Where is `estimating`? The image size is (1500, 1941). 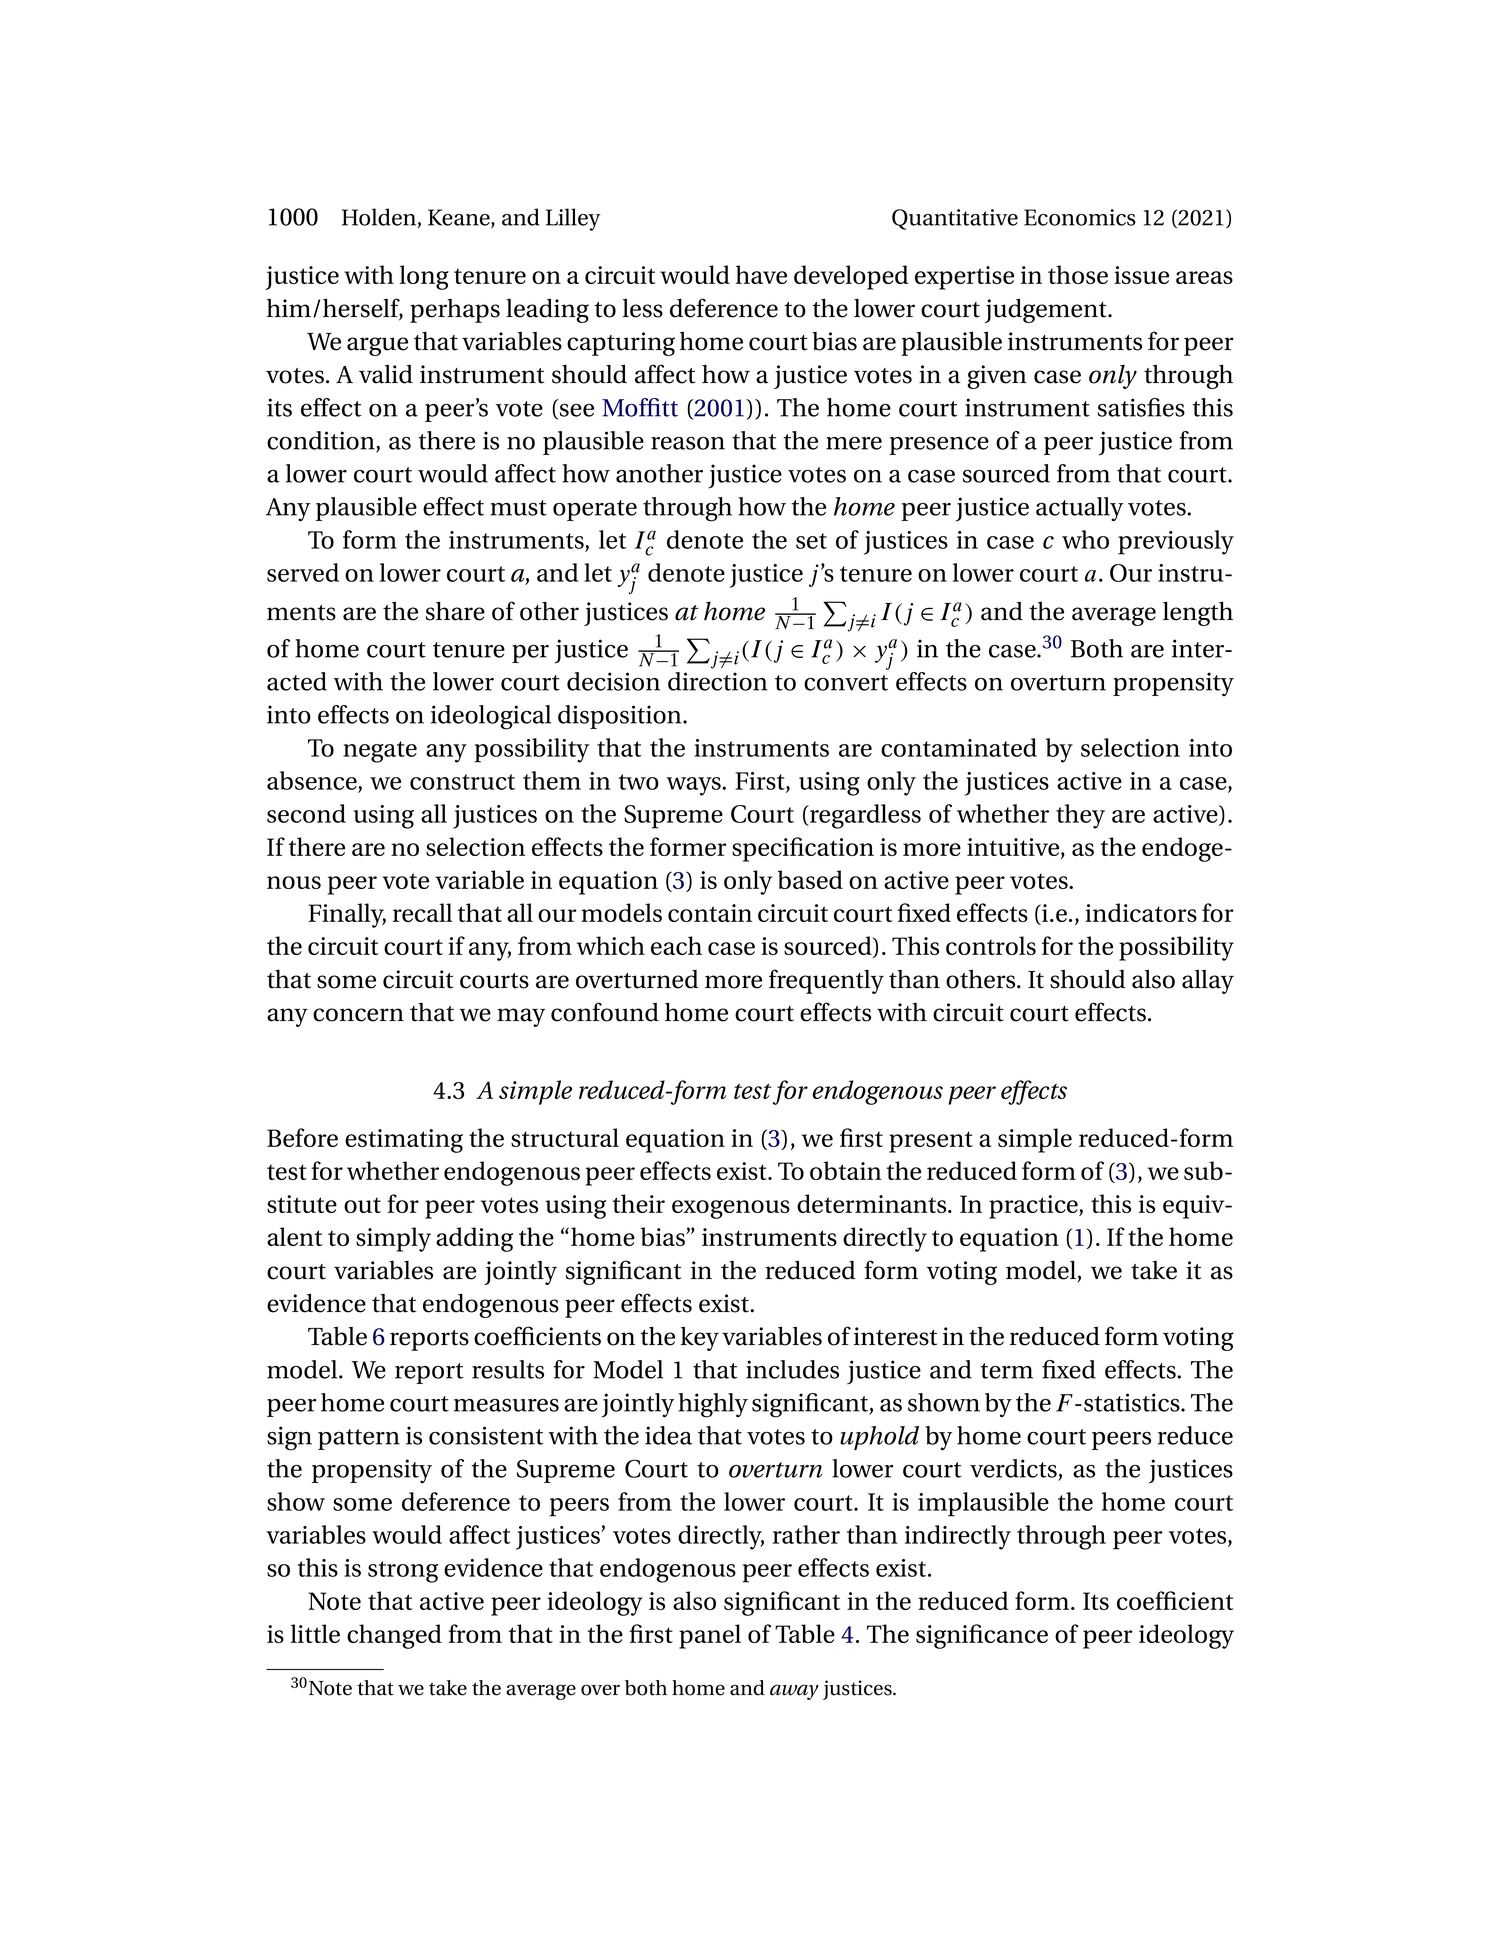
estimating is located at coordinates (404, 1141).
